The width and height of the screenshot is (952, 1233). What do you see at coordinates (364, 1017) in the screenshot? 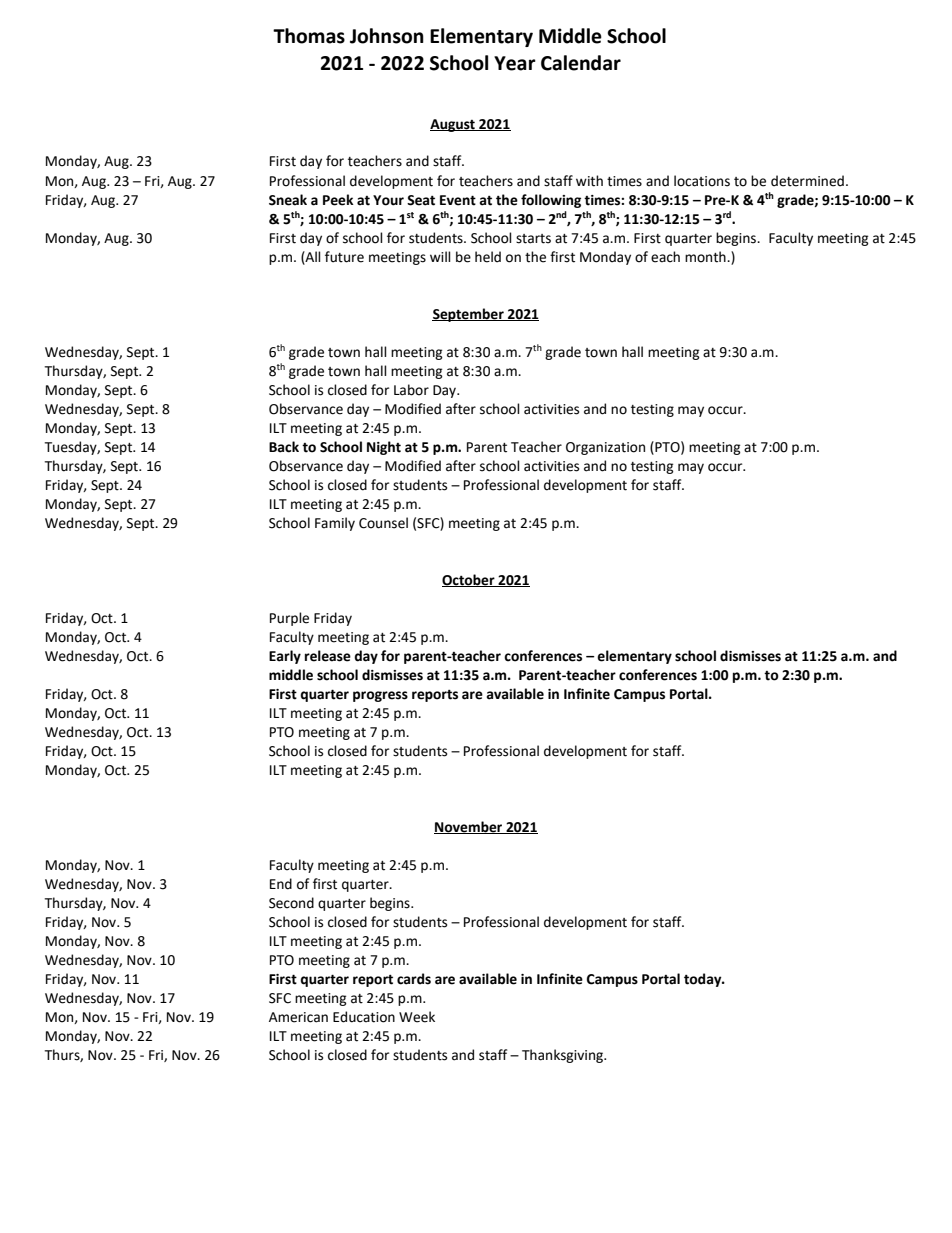
I see `Education` at bounding box center [364, 1017].
